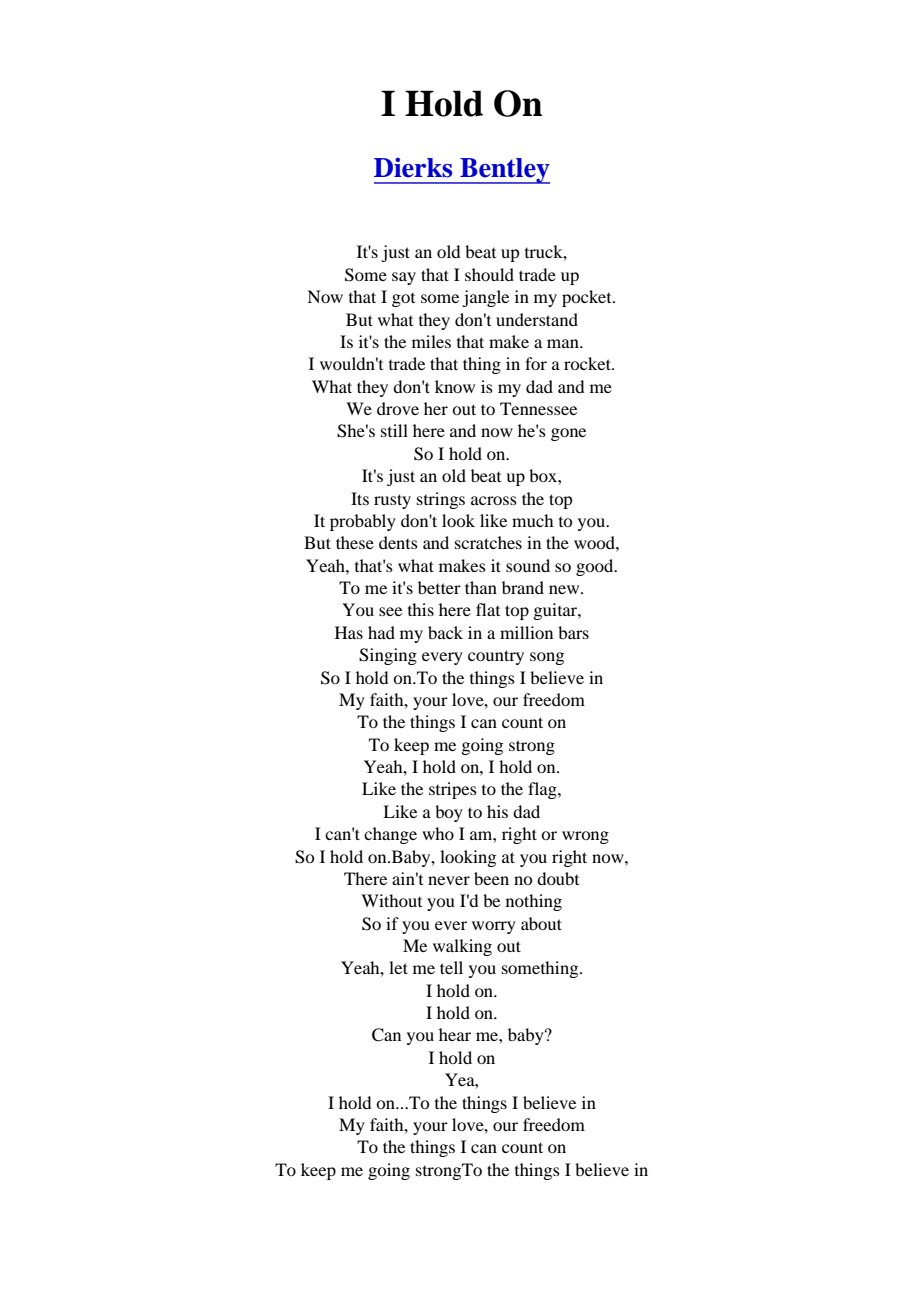 The width and height of the screenshot is (924, 1308). Describe the element at coordinates (404, 278) in the screenshot. I see `say` at that location.
